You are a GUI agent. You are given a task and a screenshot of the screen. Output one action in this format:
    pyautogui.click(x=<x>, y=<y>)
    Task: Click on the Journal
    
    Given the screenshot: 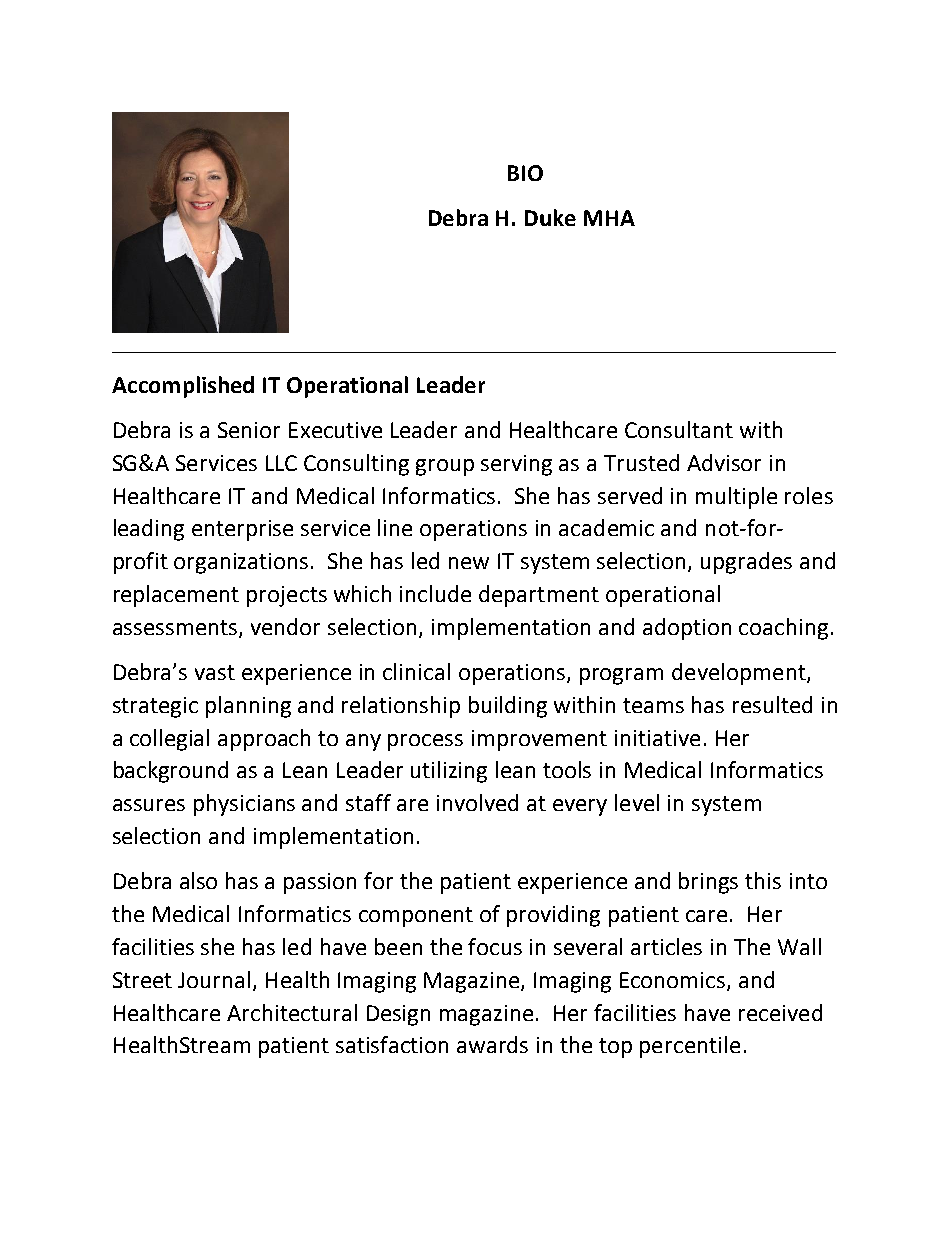 What is the action you would take?
    pyautogui.click(x=214, y=979)
